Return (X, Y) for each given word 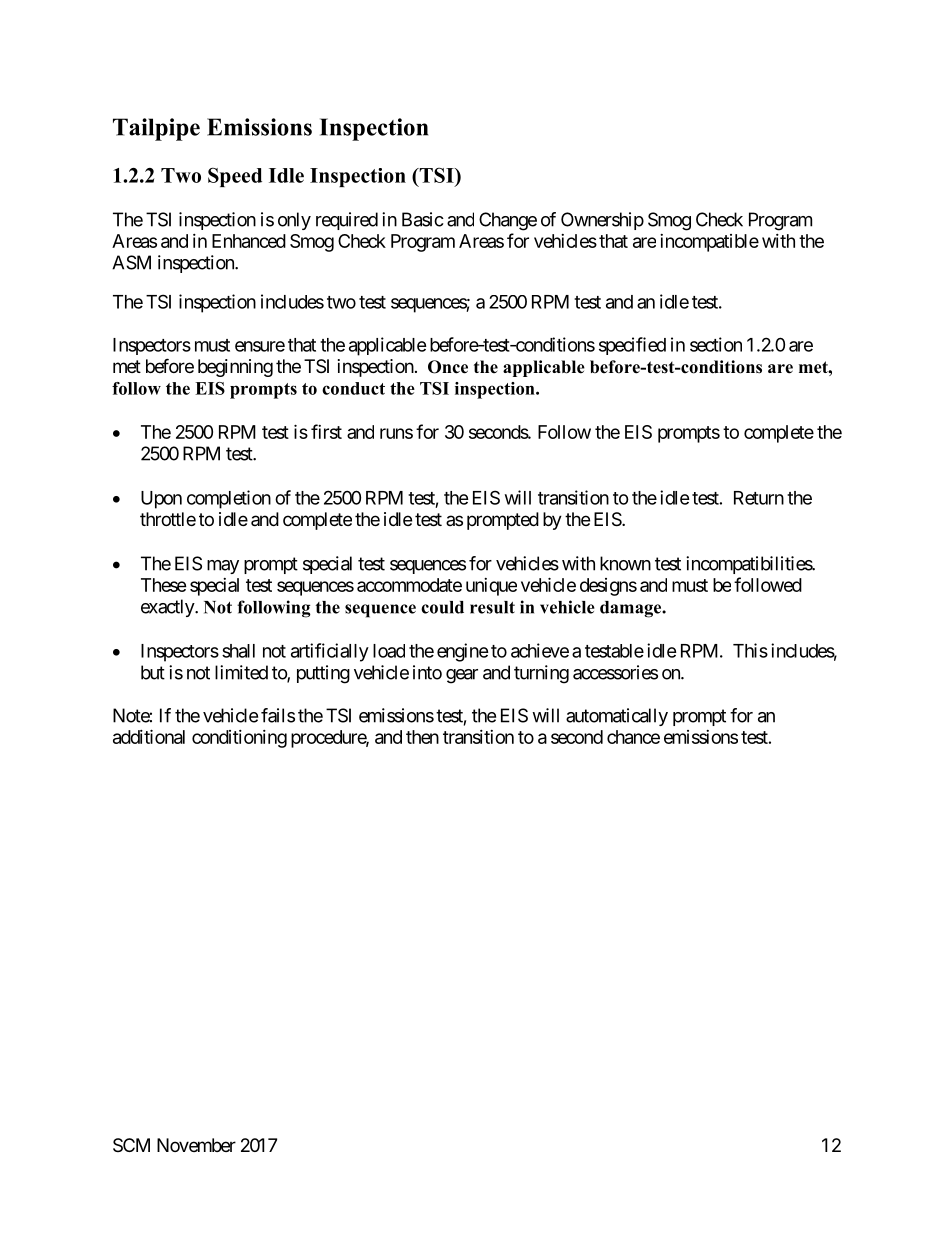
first (326, 431)
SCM (131, 1145)
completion (229, 499)
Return (759, 498)
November (196, 1145)
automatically (617, 717)
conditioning (239, 739)
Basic (423, 219)
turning (541, 674)
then (422, 737)
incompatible (709, 243)
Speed (235, 177)
